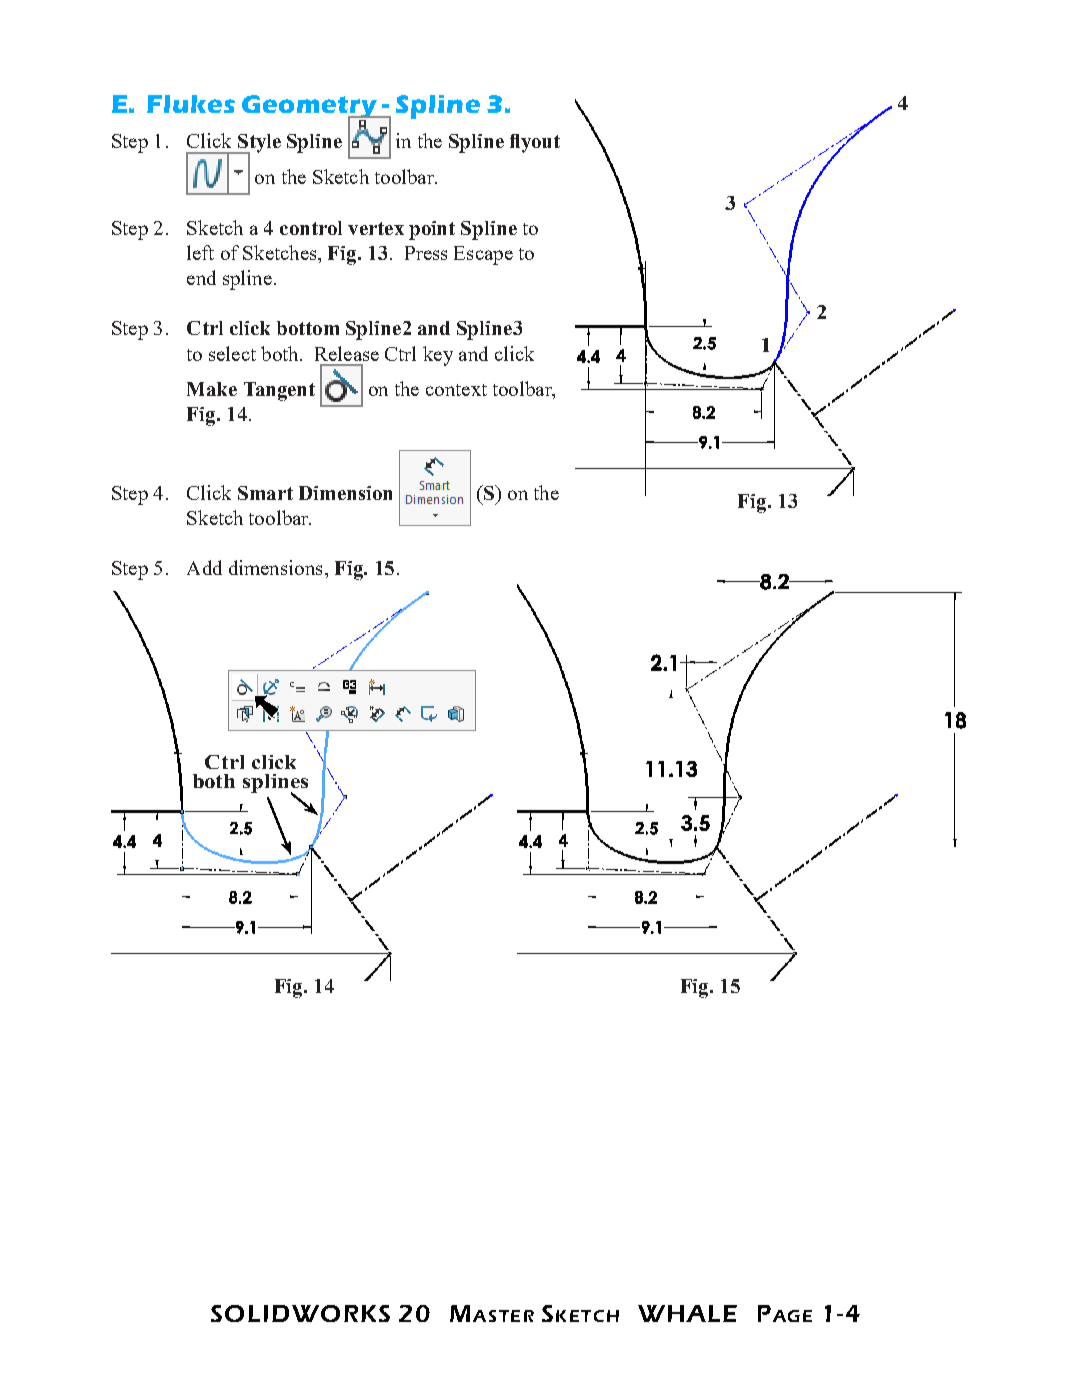 This screenshot has height=1386, width=1071. I want to click on bottom, so click(308, 328).
